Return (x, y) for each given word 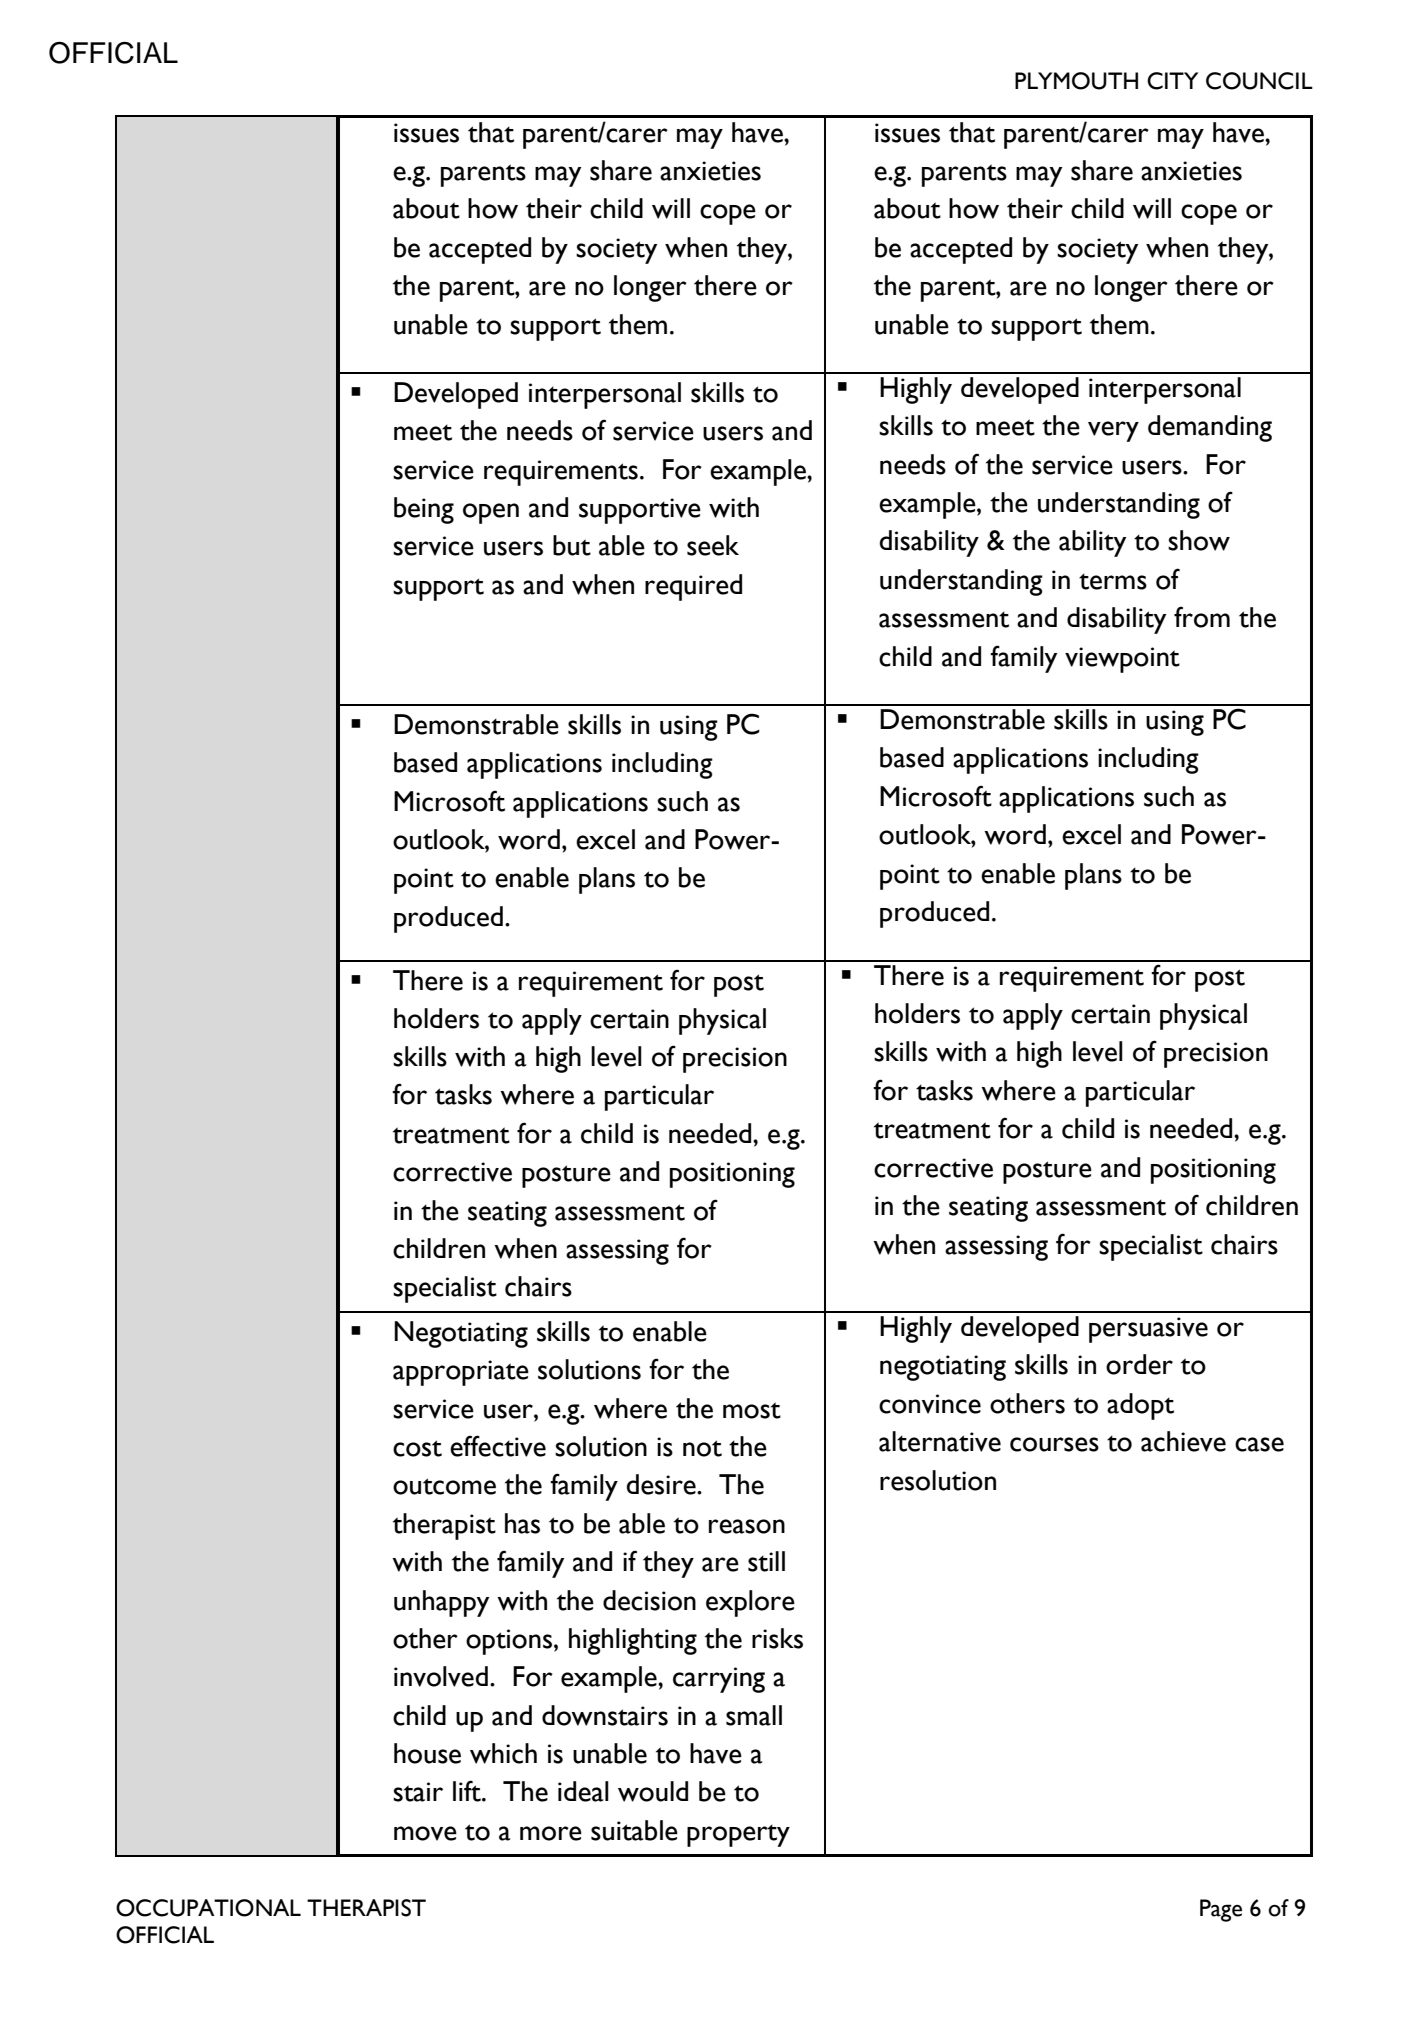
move (425, 1833)
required (693, 587)
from (1202, 617)
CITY (1172, 81)
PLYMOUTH (1076, 81)
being (424, 510)
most (752, 1410)
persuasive (1148, 1330)
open (491, 513)
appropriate (461, 1373)
